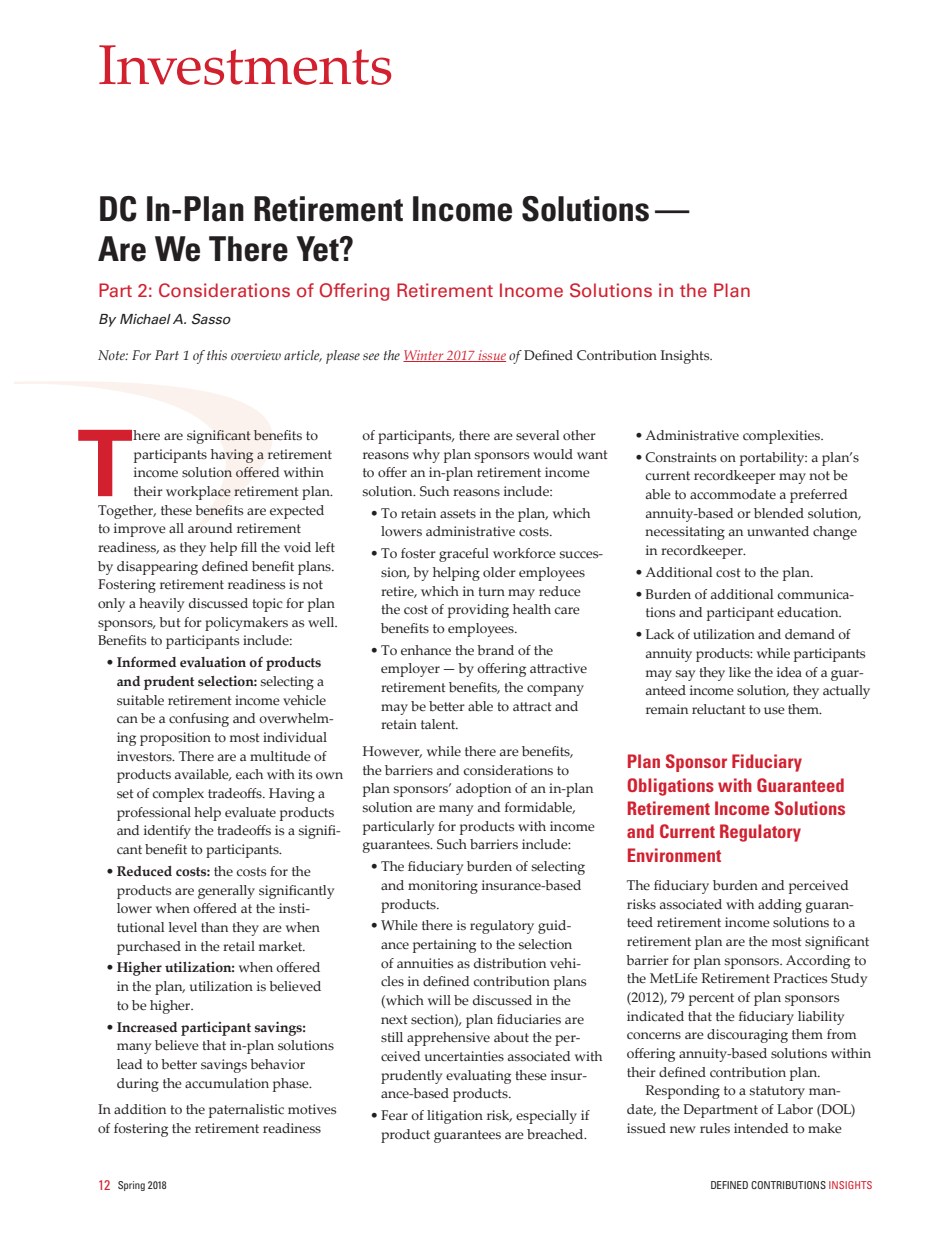  Describe the element at coordinates (245, 65) in the screenshot. I see `Investments` at that location.
